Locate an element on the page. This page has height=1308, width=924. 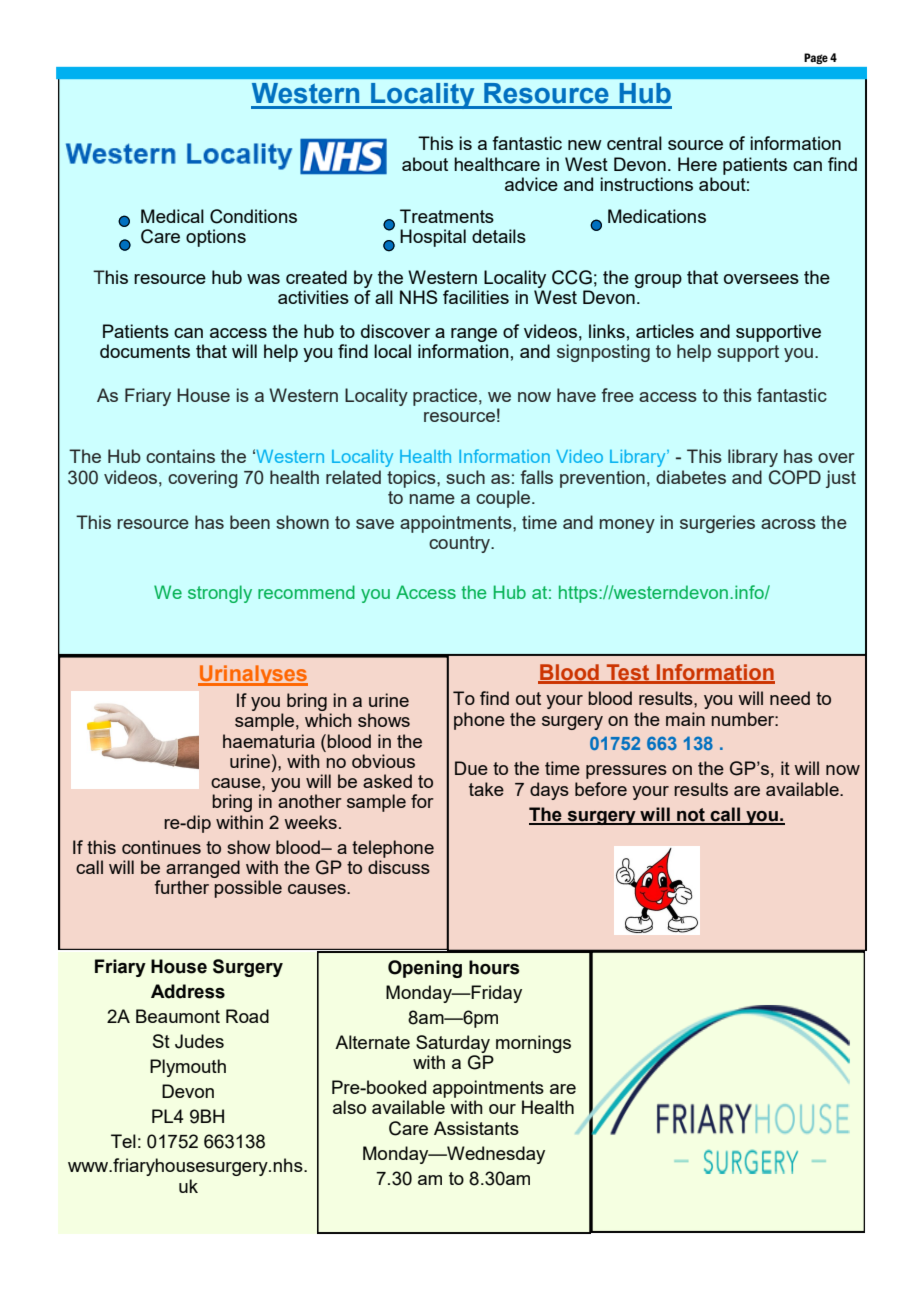
Conditions is located at coordinates (253, 216).
